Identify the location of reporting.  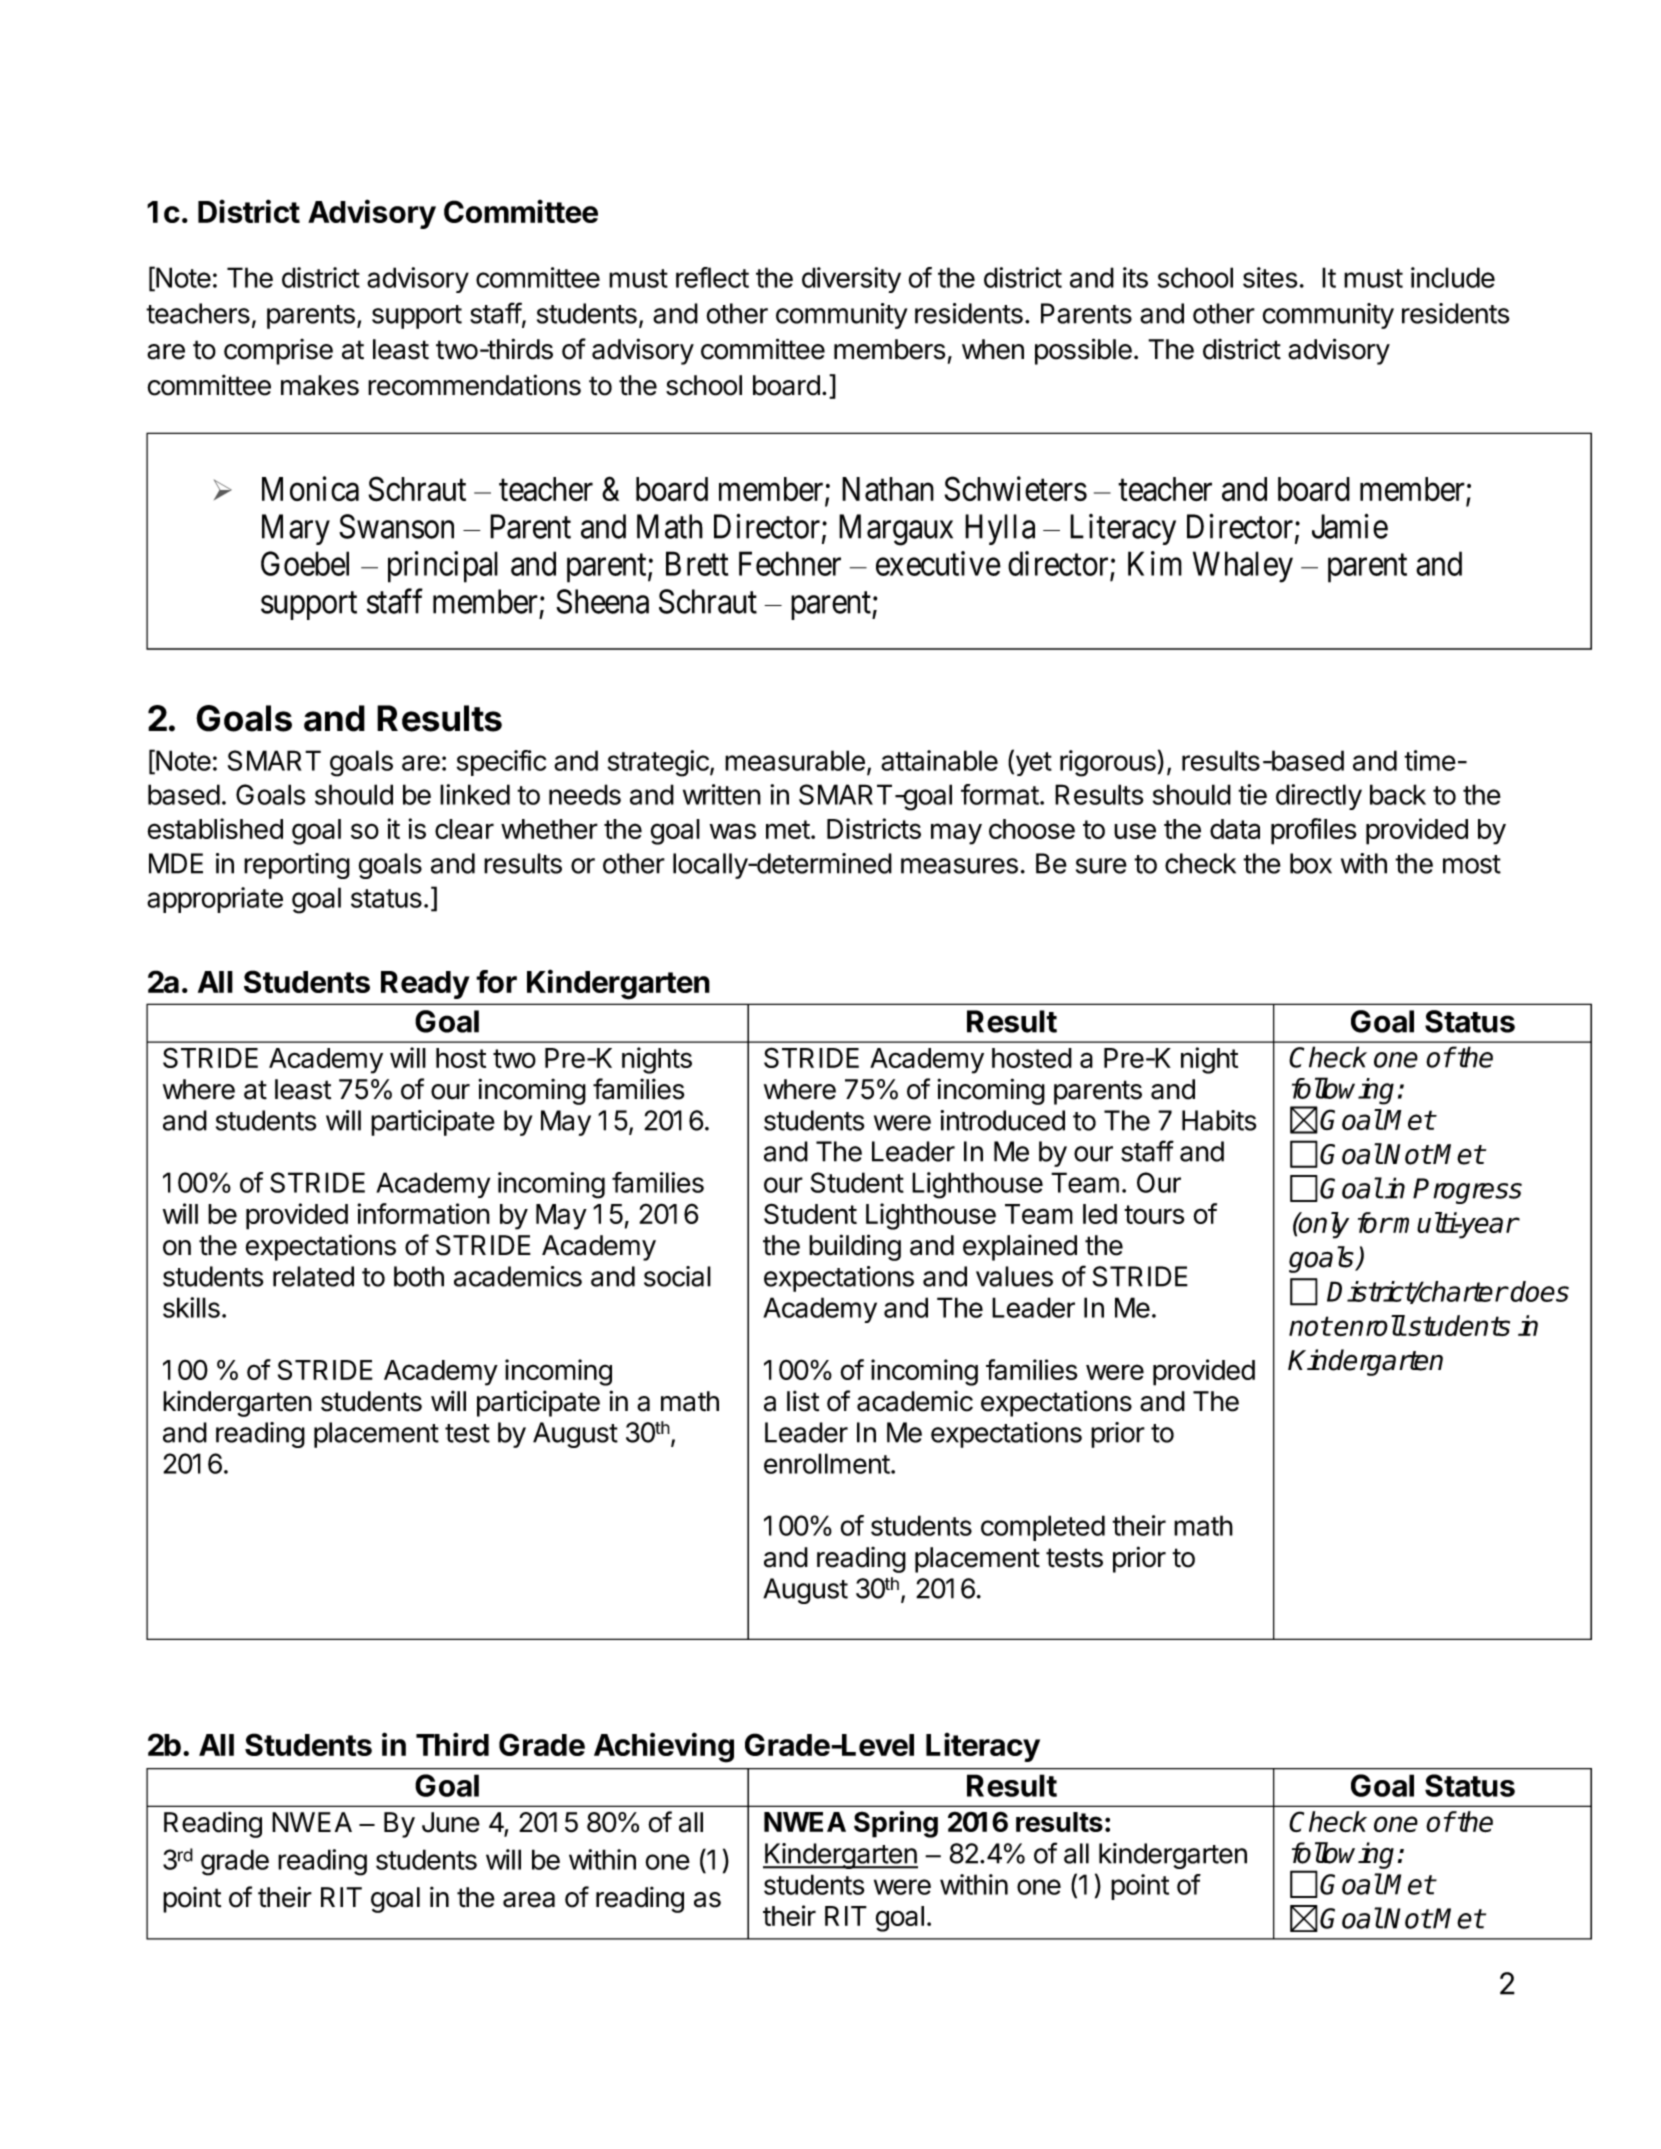
(297, 866).
